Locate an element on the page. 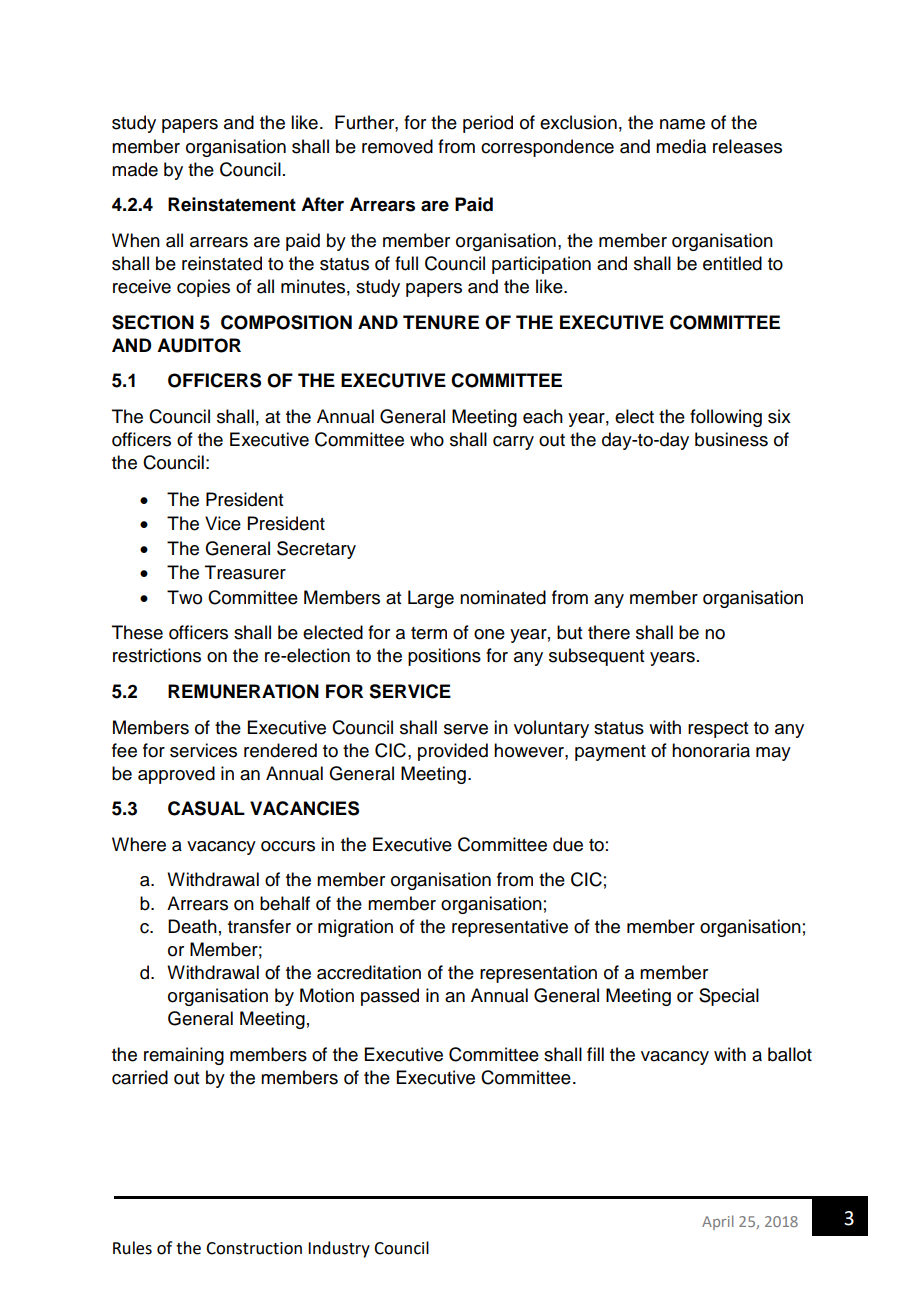 This page has width=924, height=1308. following is located at coordinates (726, 418).
